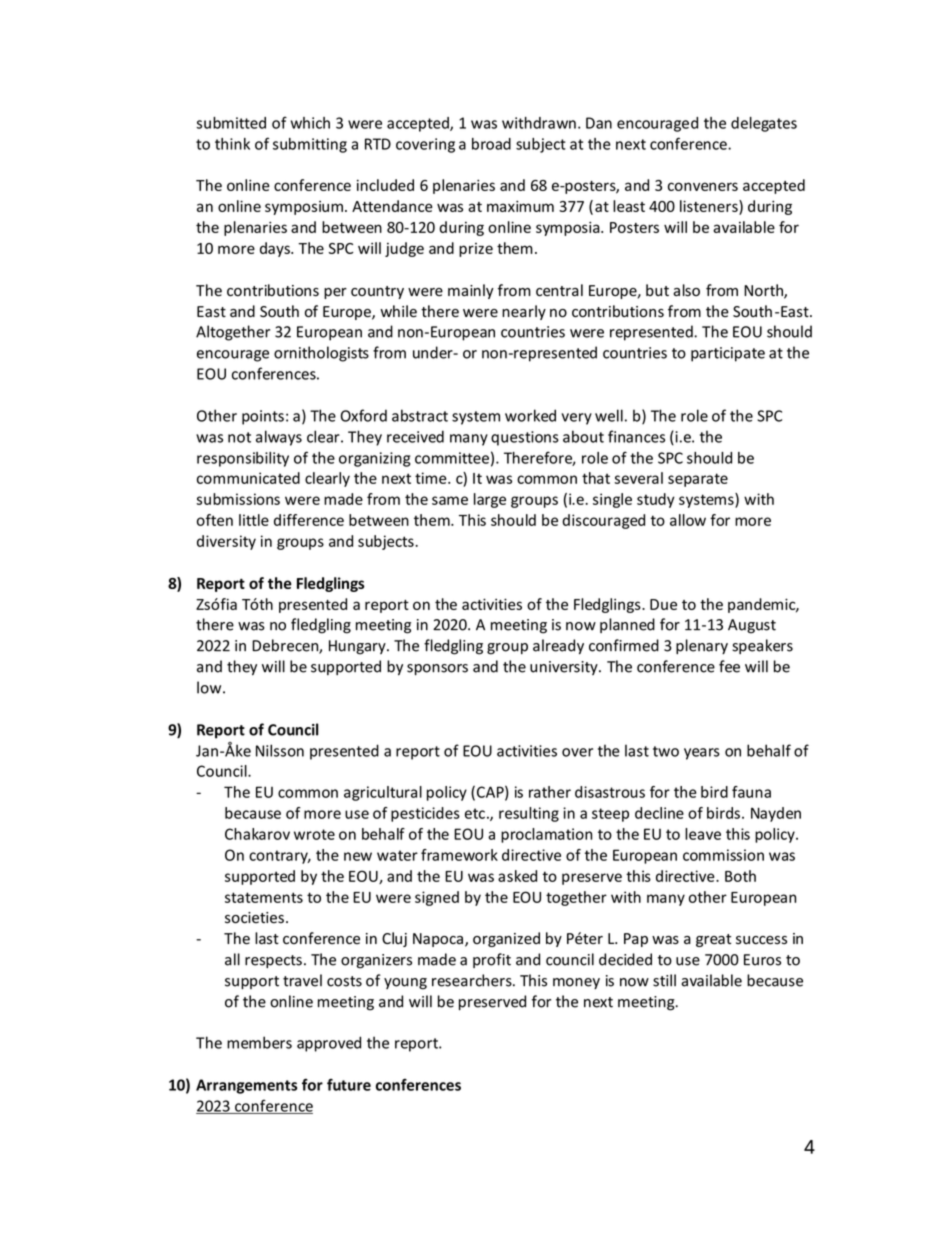  Describe the element at coordinates (226, 542) in the image. I see `diversity` at that location.
